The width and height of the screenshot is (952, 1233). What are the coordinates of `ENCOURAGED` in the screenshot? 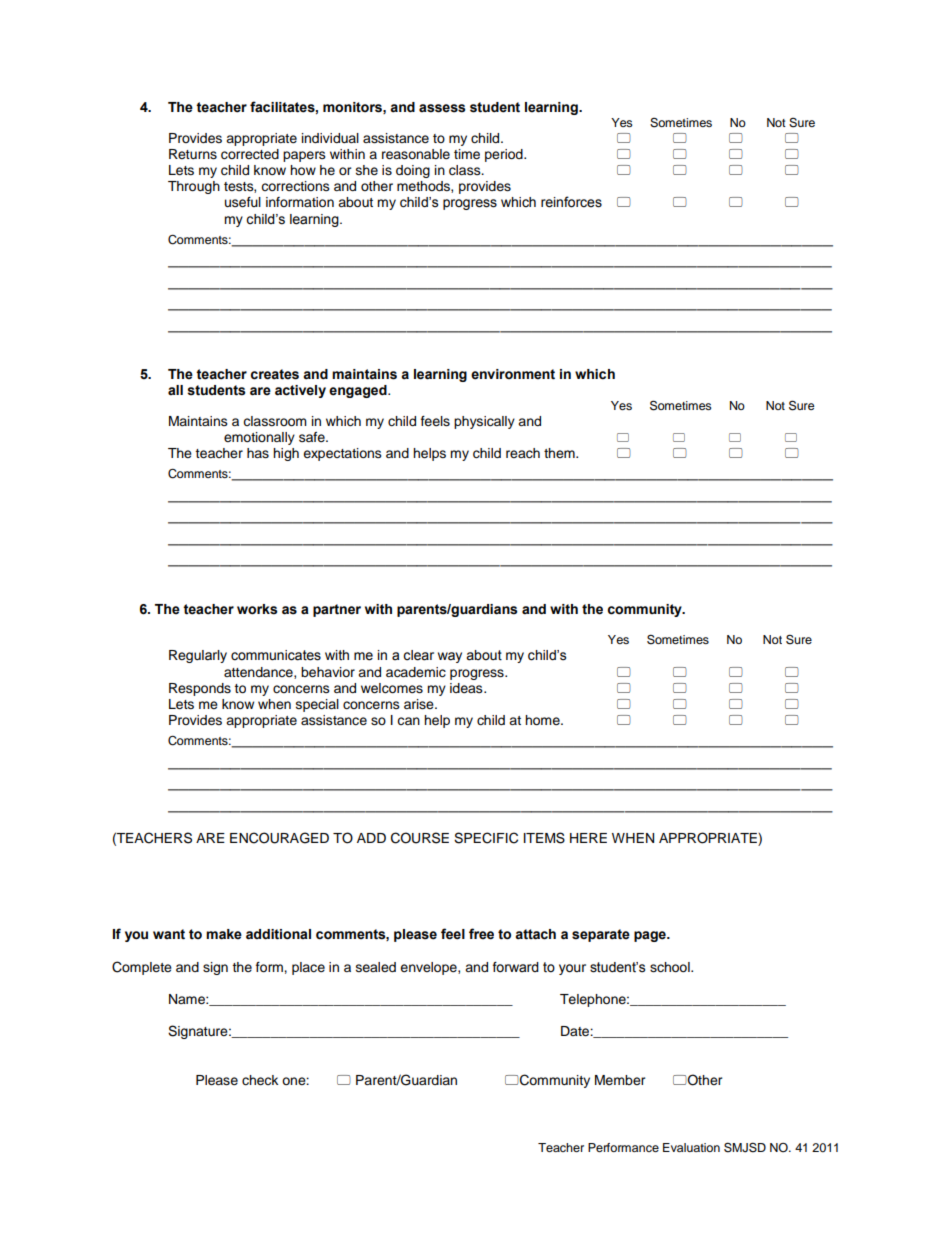 It's located at (279, 838).
